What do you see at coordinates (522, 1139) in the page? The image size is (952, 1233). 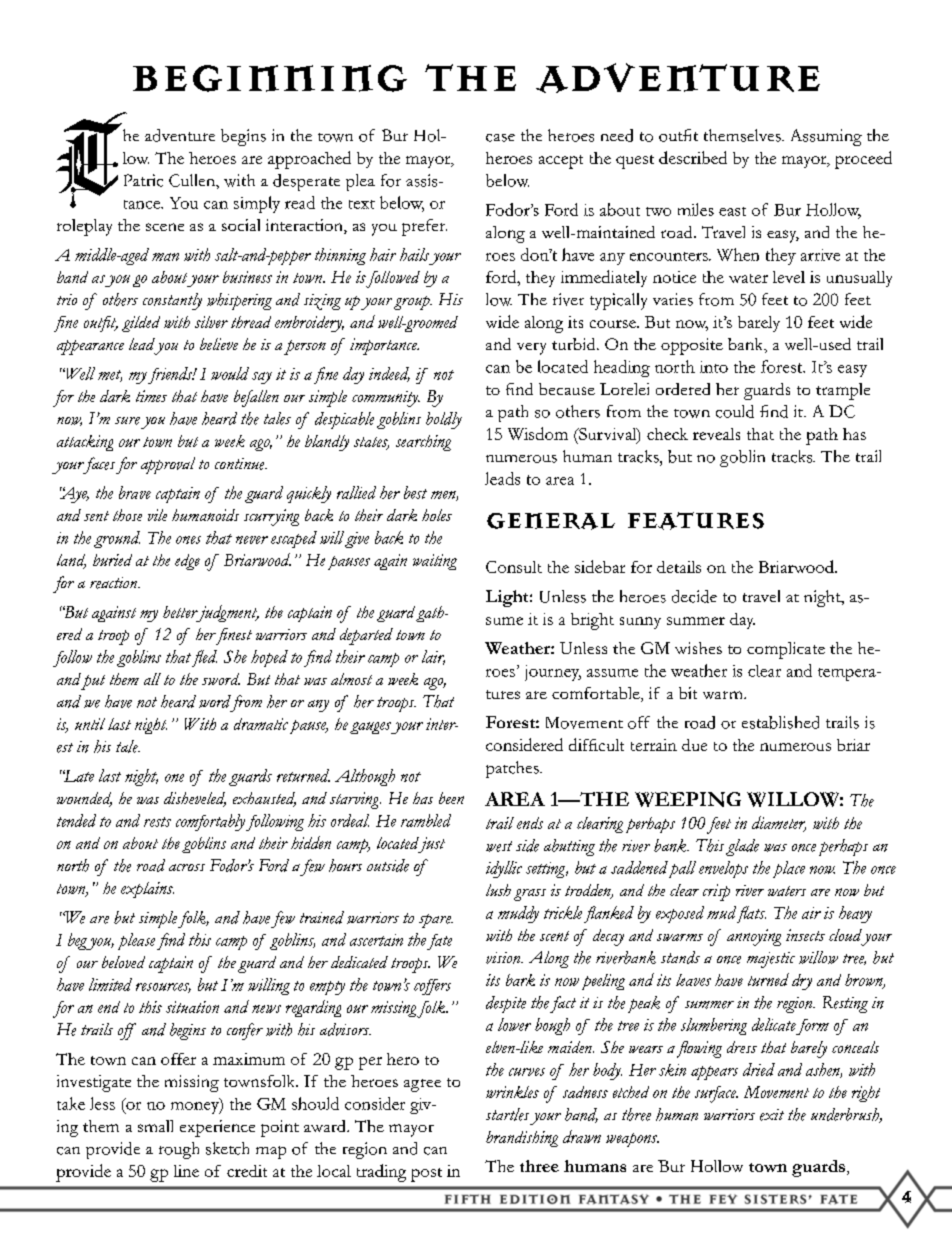 I see `brandishing` at bounding box center [522, 1139].
